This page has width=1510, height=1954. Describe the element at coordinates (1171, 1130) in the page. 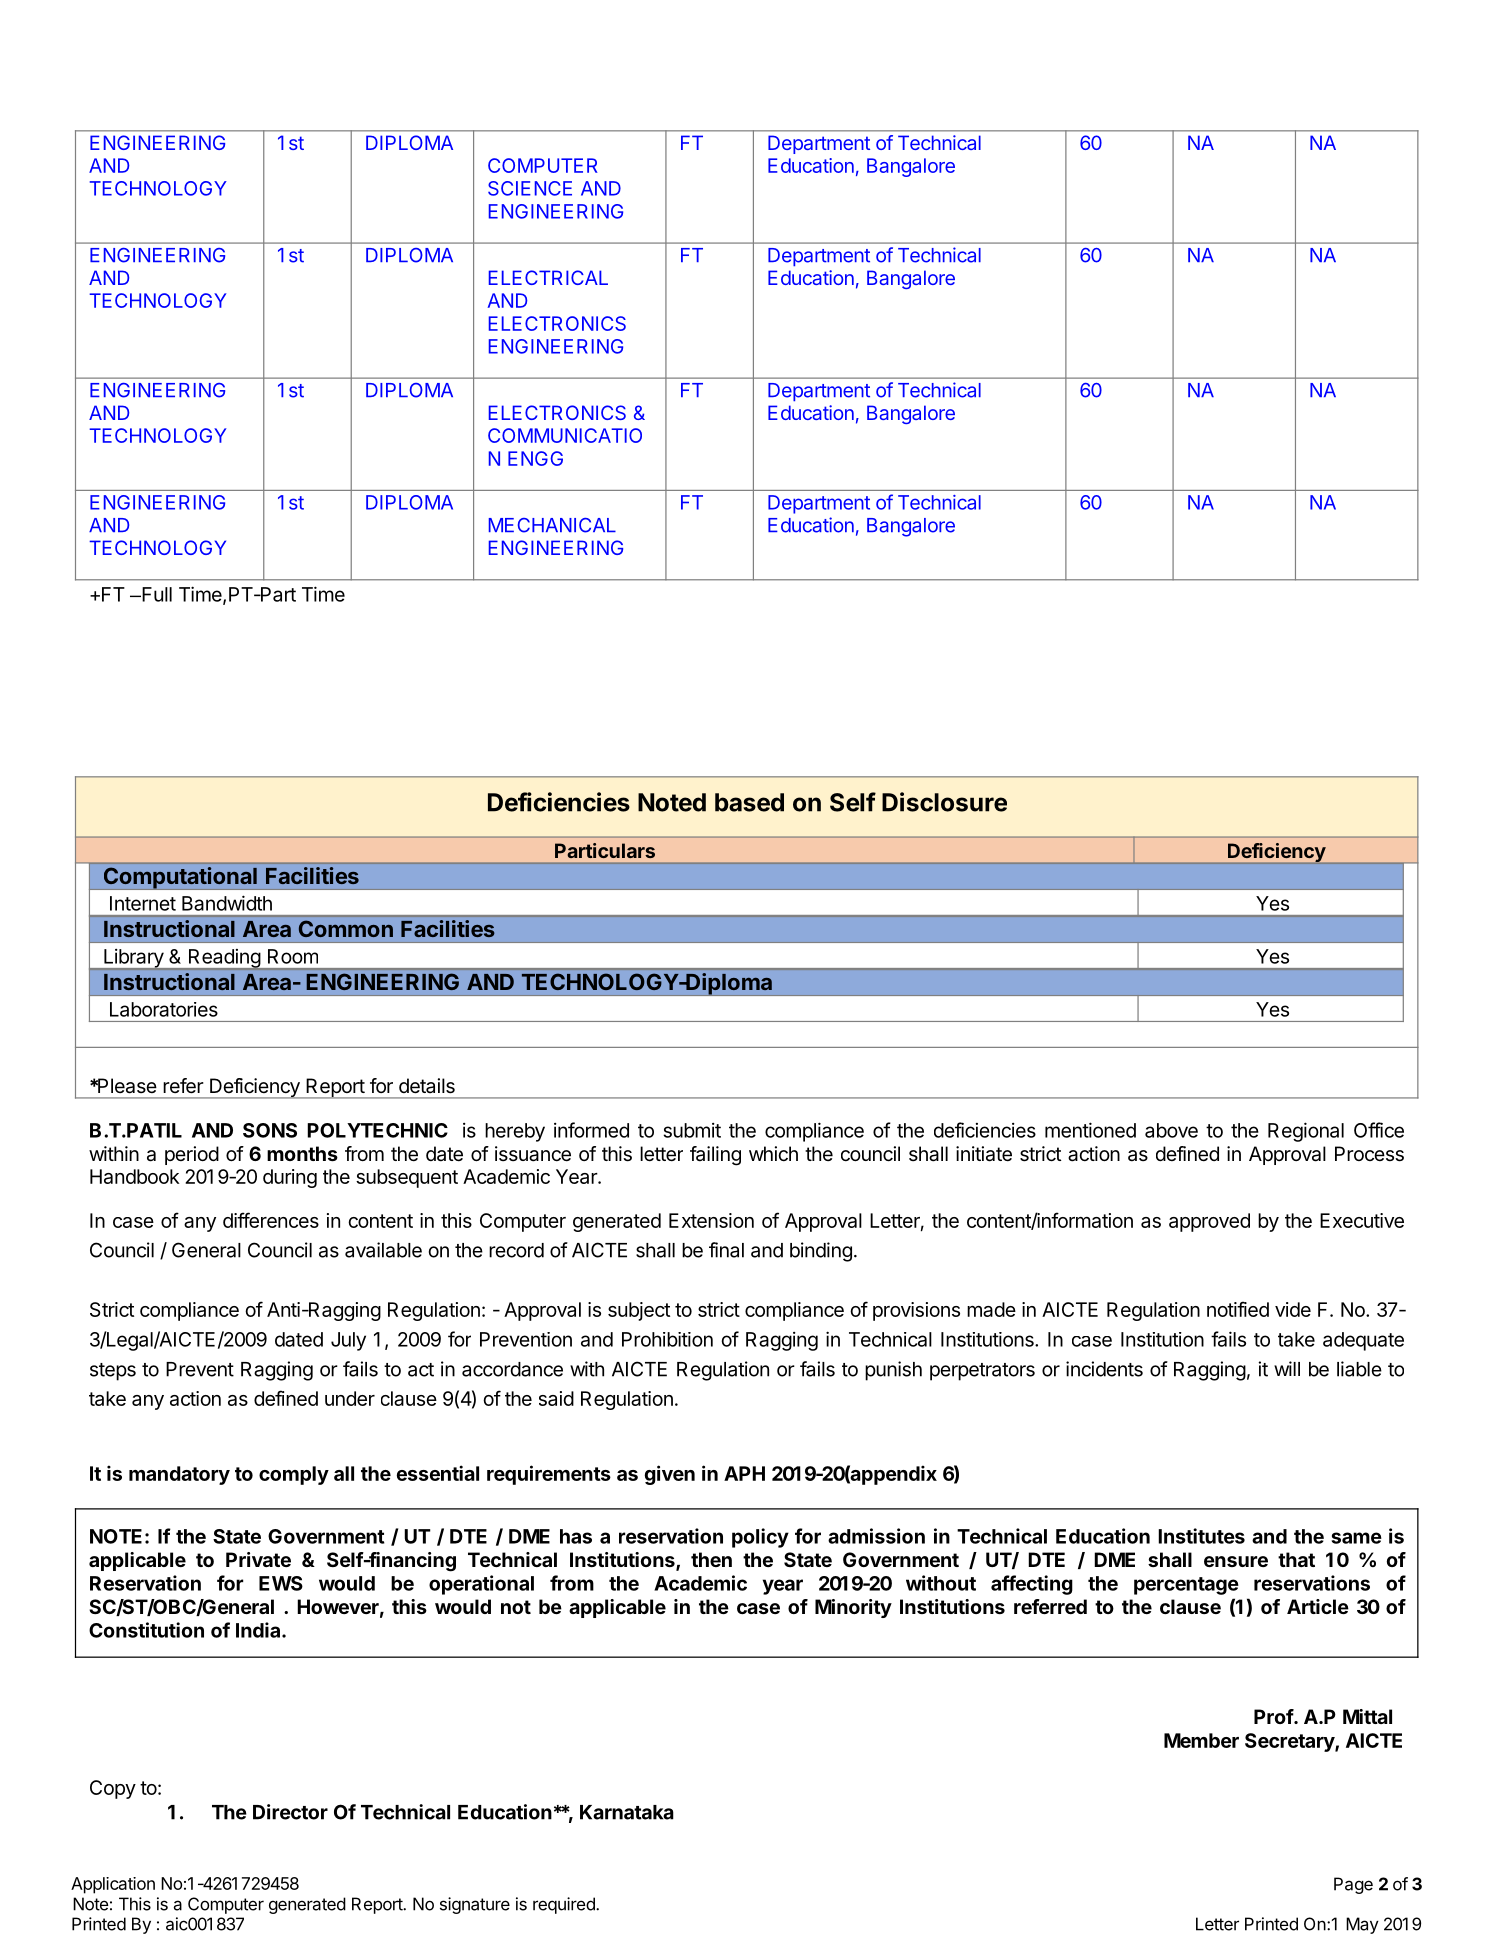

I see `above` at that location.
